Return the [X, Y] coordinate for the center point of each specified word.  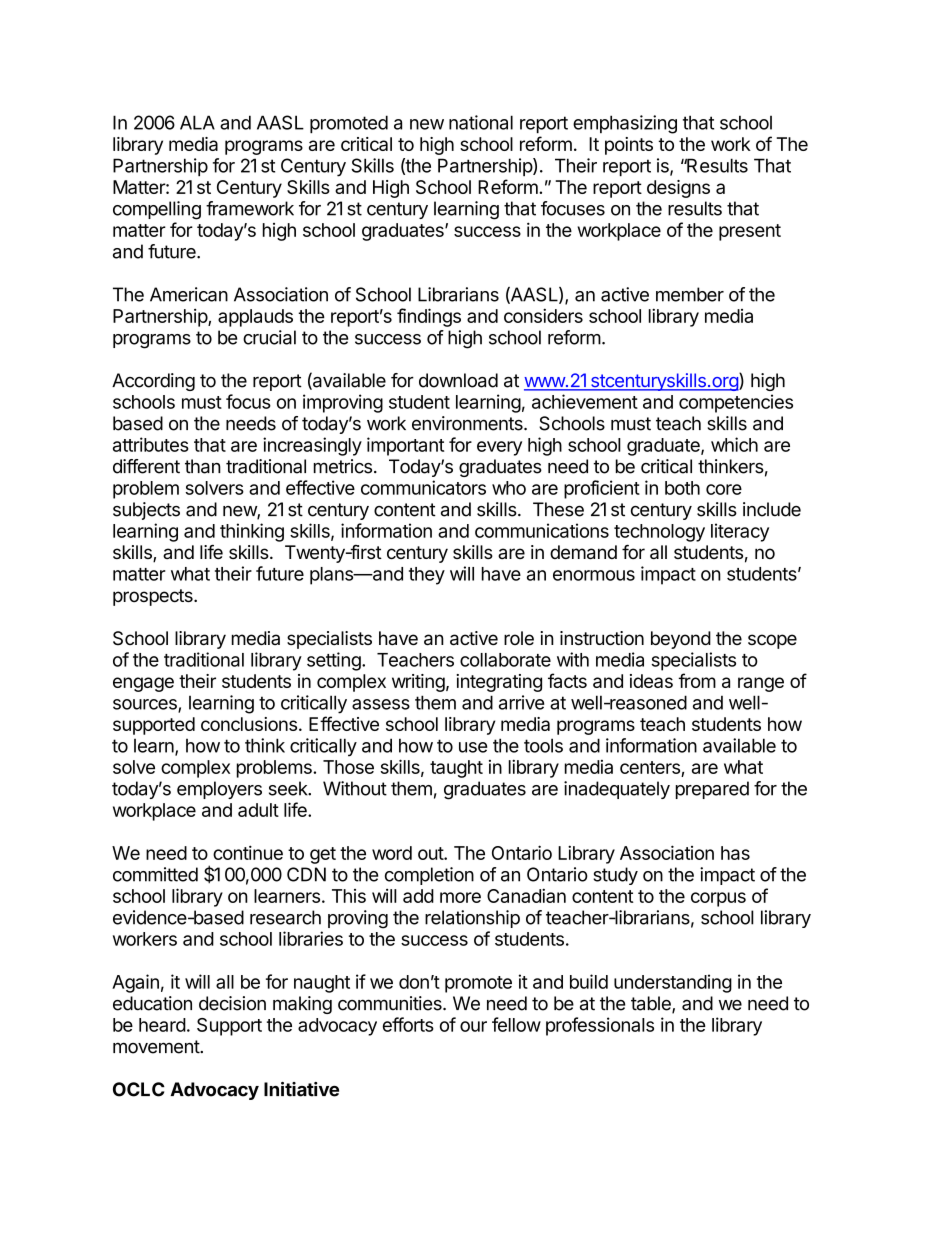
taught [456, 769]
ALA [197, 122]
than [203, 466]
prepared [712, 790]
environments [468, 423]
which [734, 444]
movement [157, 1047]
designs [678, 189]
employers [219, 790]
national [481, 122]
